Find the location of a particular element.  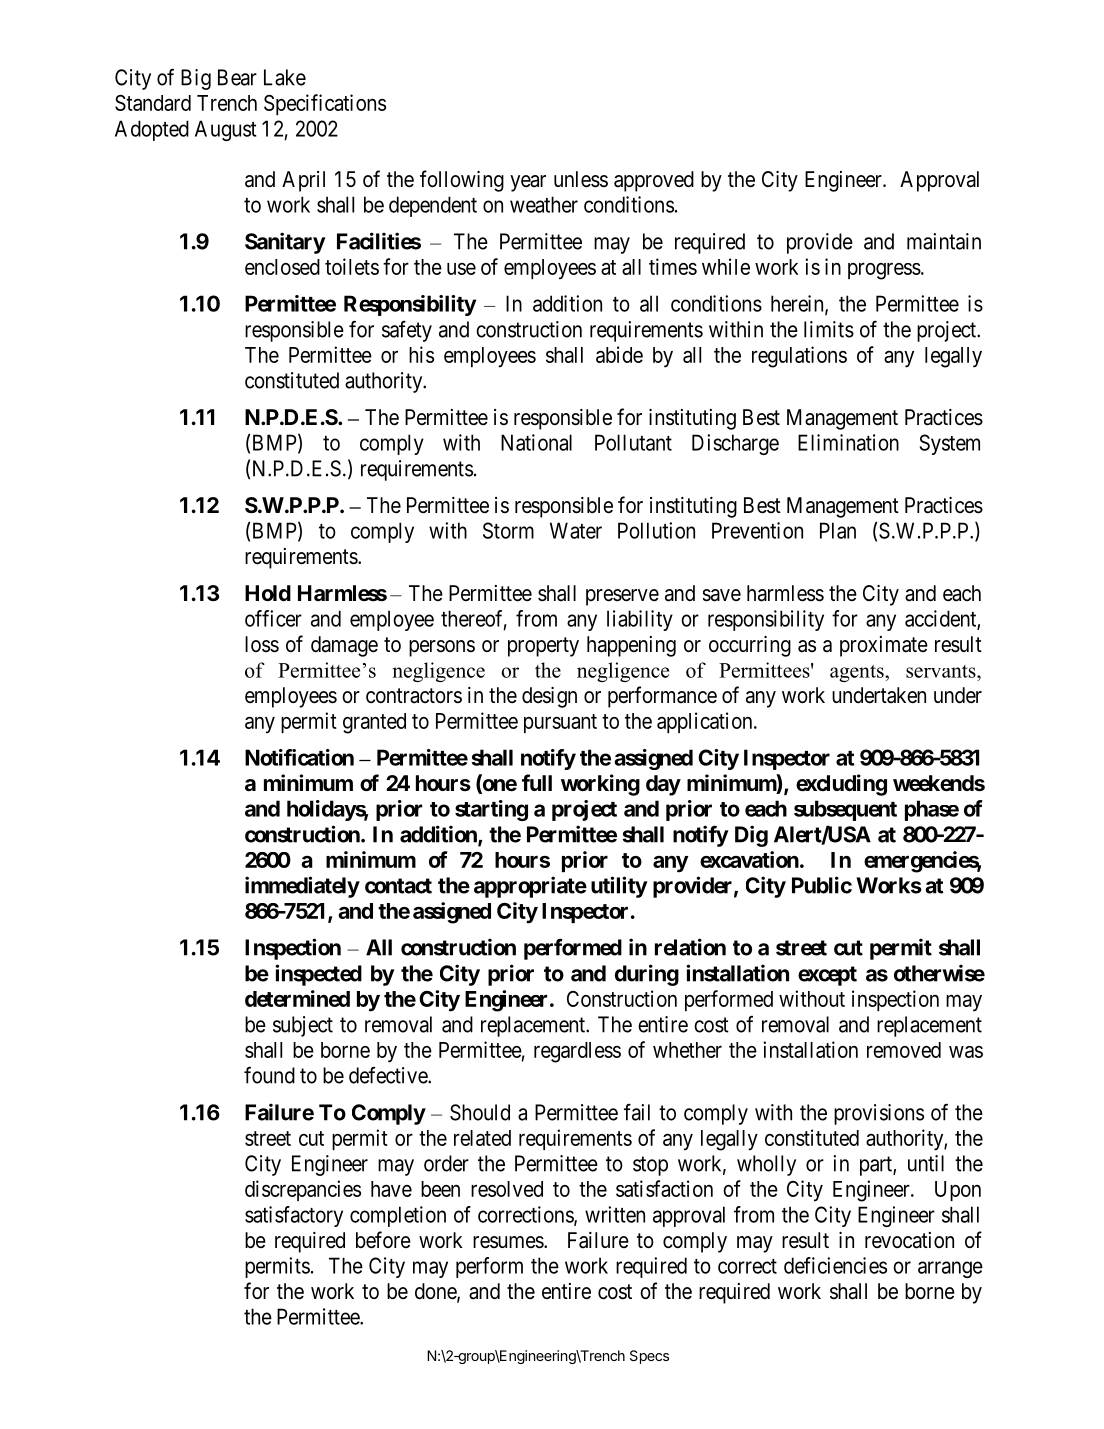

Notification is located at coordinates (299, 757).
